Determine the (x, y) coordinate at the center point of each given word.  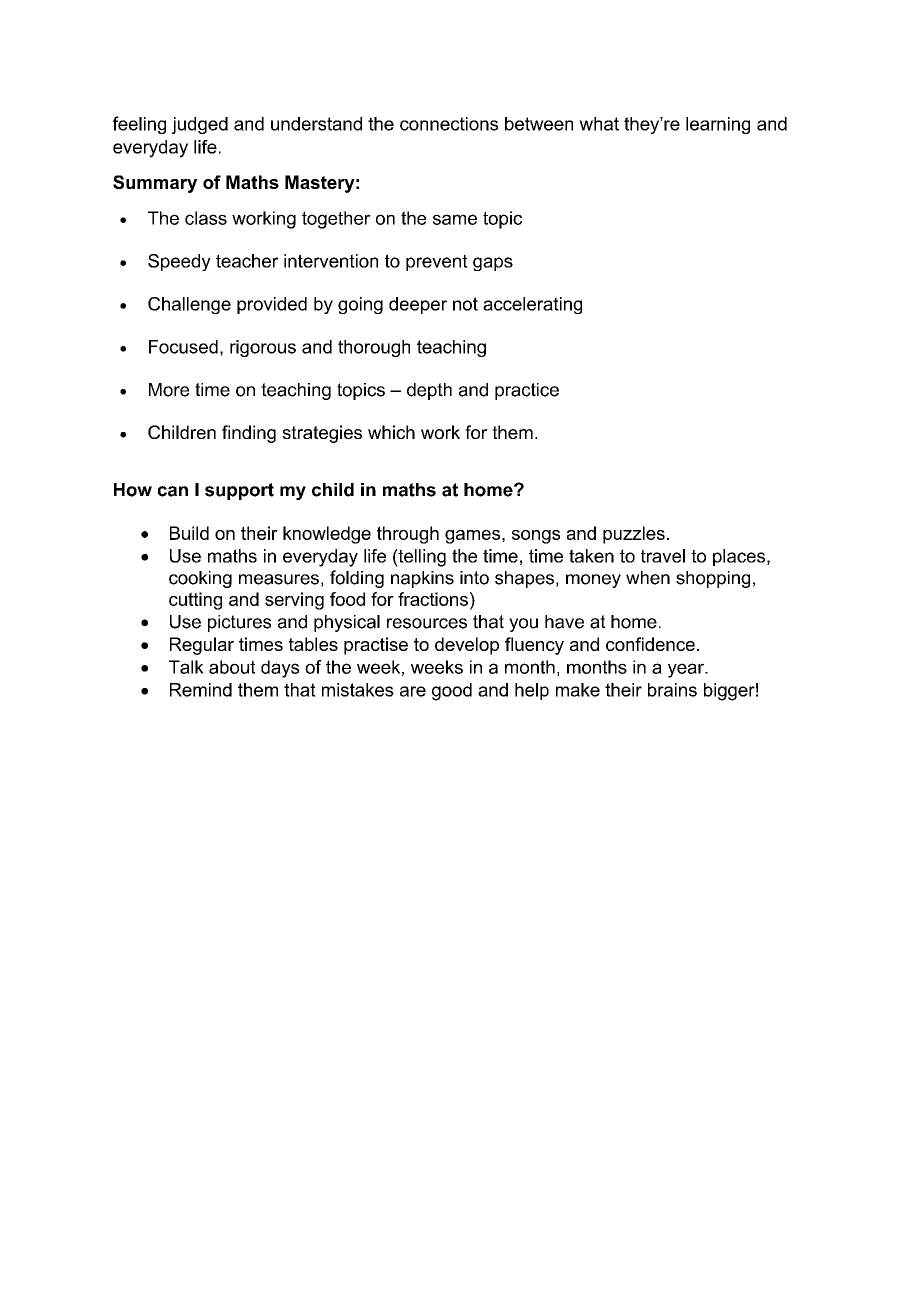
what (599, 124)
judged (200, 125)
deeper (418, 305)
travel (663, 556)
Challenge (189, 305)
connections (449, 124)
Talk (186, 667)
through (408, 535)
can (173, 491)
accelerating (532, 305)
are (413, 691)
